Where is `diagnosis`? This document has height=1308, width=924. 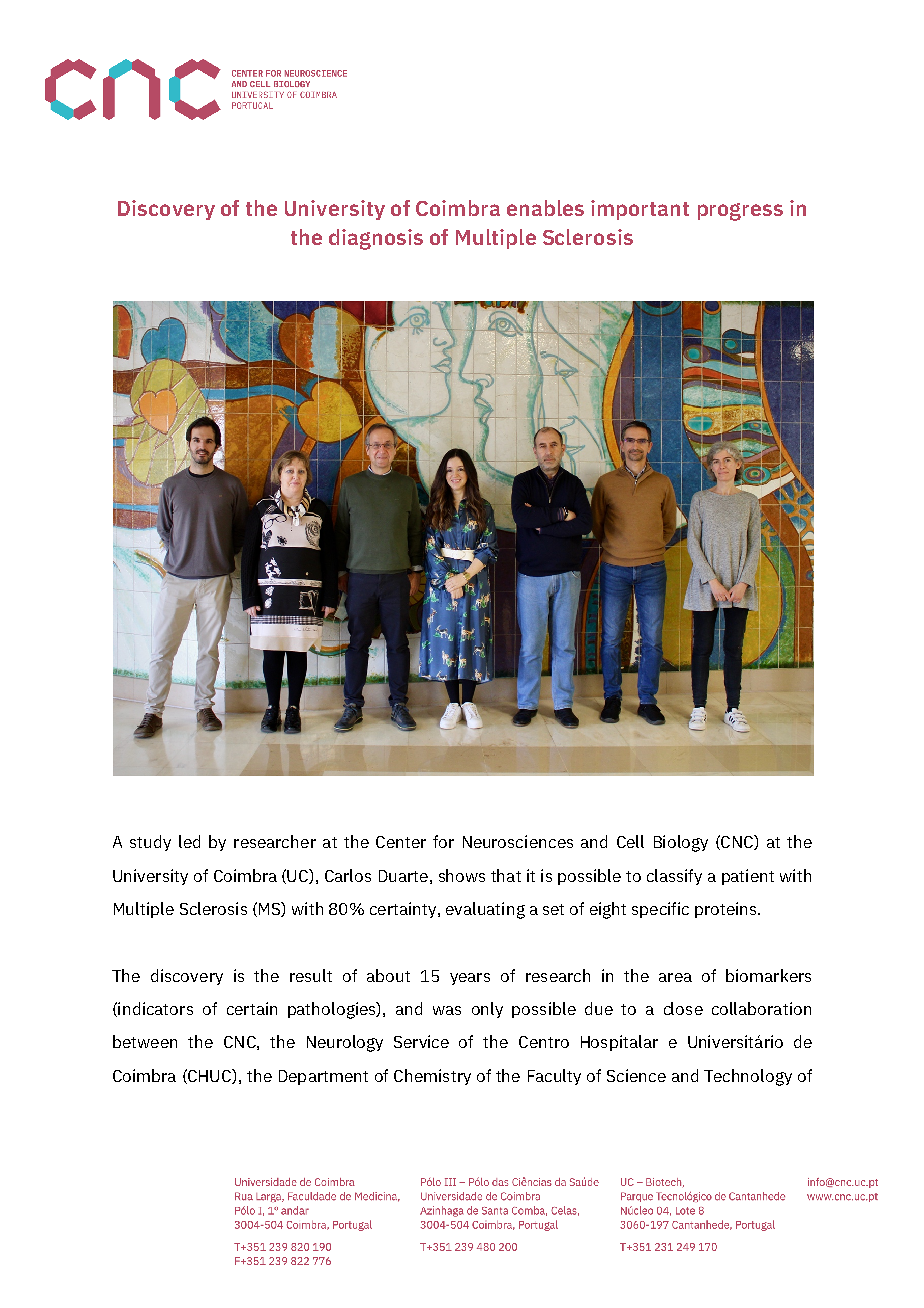 diagnosis is located at coordinates (376, 239).
